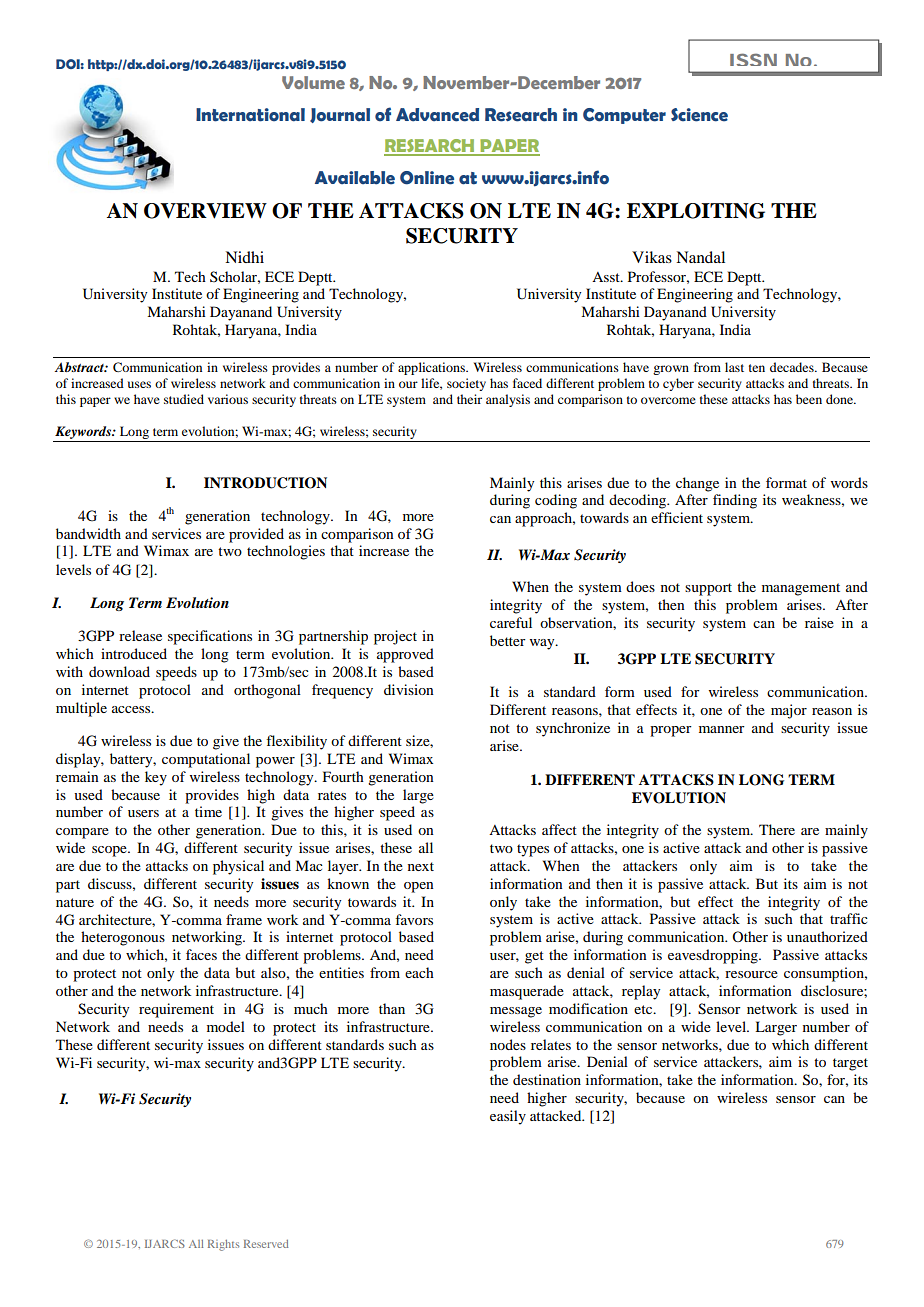 The height and width of the document is (1307, 924). What do you see at coordinates (250, 115) in the document?
I see `International` at bounding box center [250, 115].
